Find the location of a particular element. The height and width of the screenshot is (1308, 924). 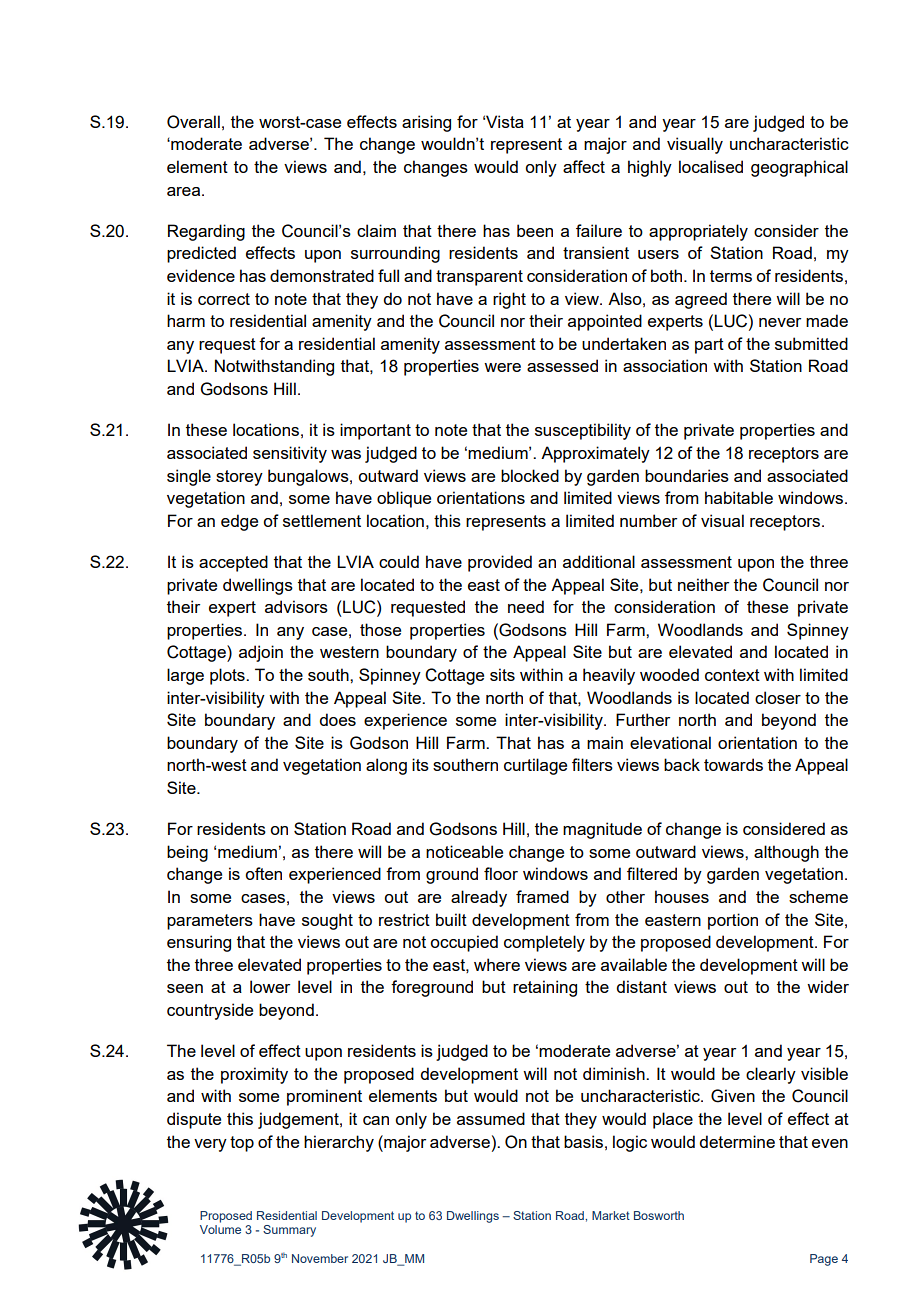

Summary is located at coordinates (289, 1231).
